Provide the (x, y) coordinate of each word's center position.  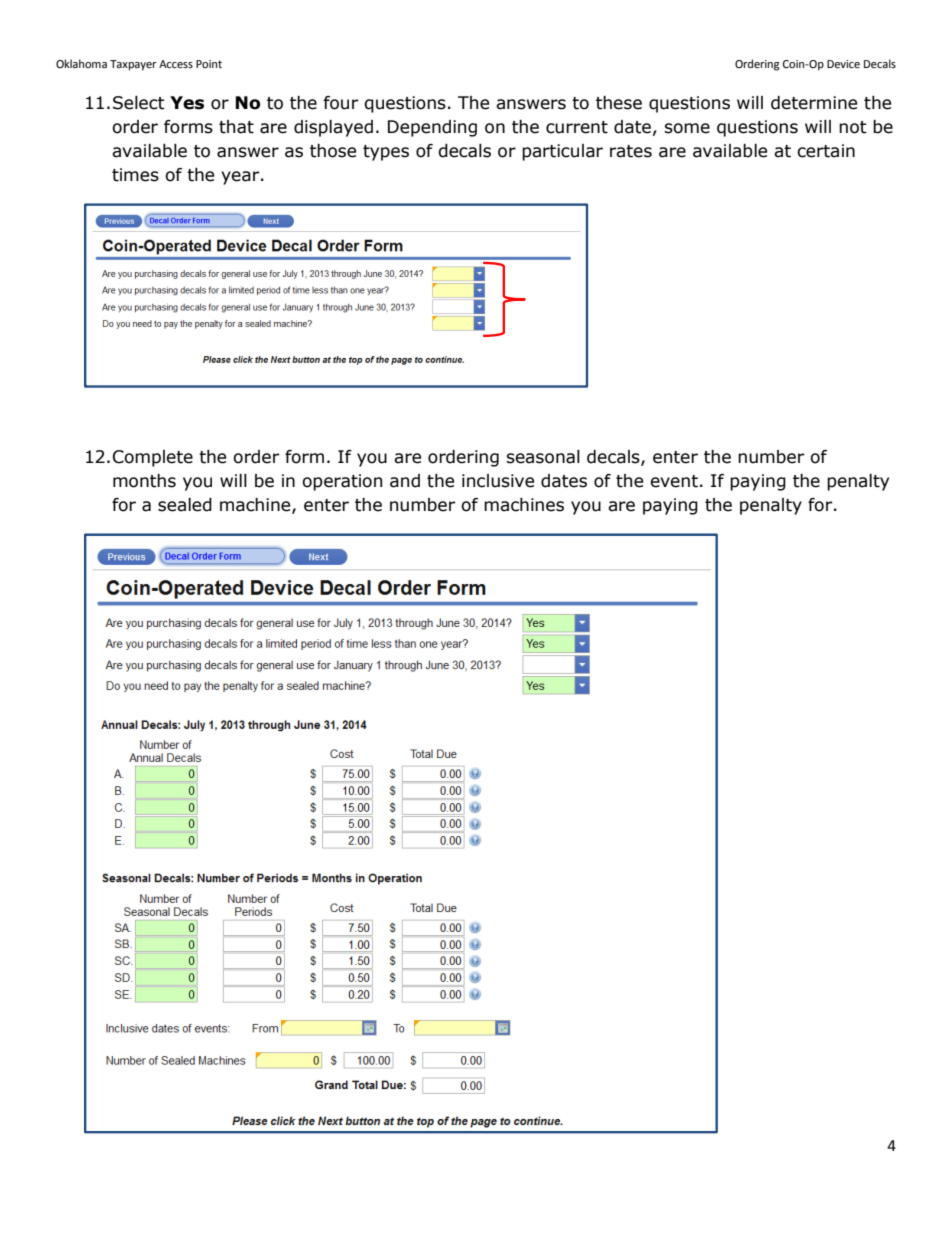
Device (843, 64)
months (144, 481)
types (386, 153)
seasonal (543, 457)
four (340, 103)
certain (826, 151)
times (135, 175)
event (674, 481)
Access (176, 64)
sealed (185, 505)
